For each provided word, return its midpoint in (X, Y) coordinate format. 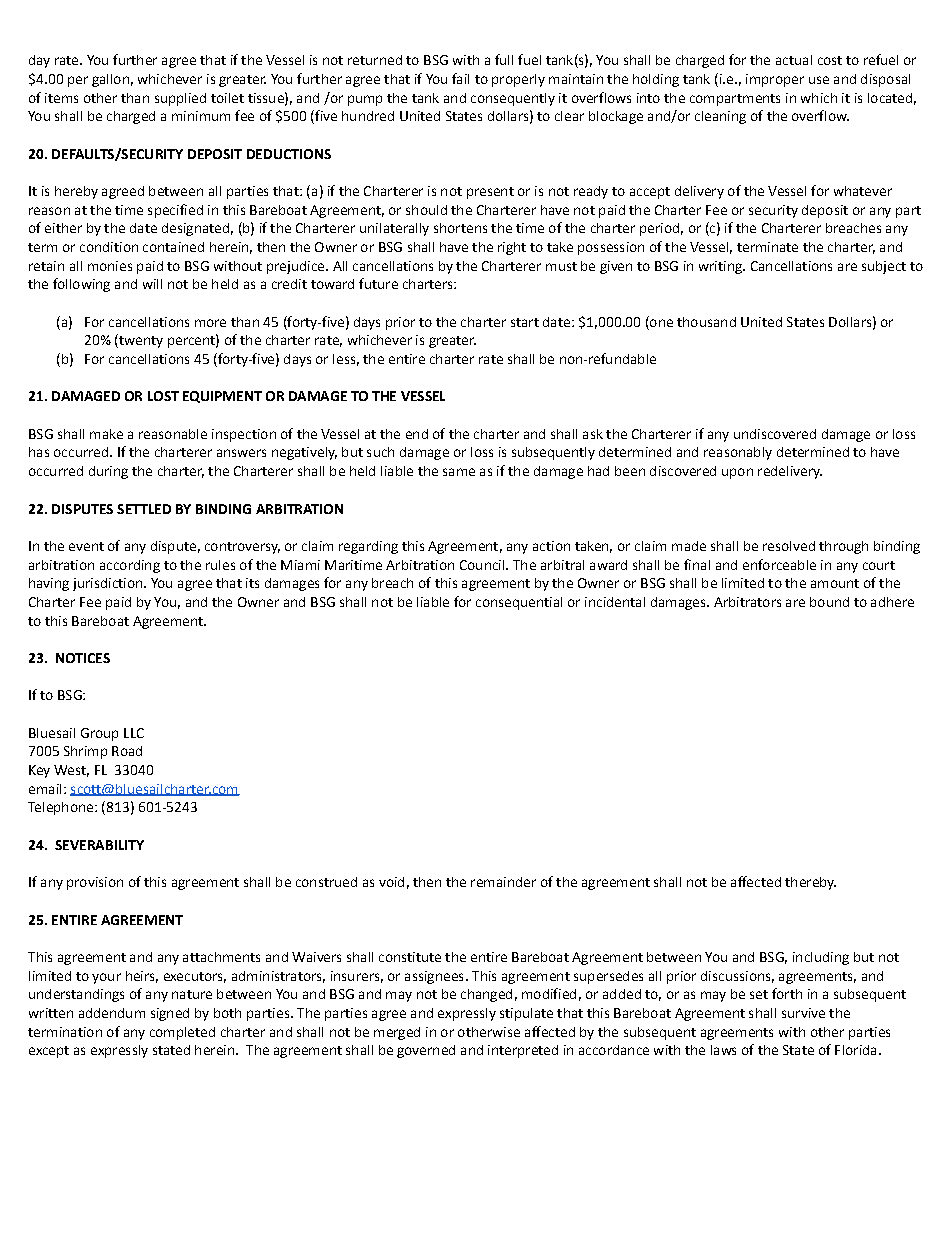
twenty (140, 341)
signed (170, 1014)
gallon (110, 80)
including (821, 958)
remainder (503, 882)
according (130, 566)
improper (775, 80)
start (525, 322)
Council (483, 565)
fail (460, 78)
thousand (706, 322)
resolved (789, 546)
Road (127, 751)
